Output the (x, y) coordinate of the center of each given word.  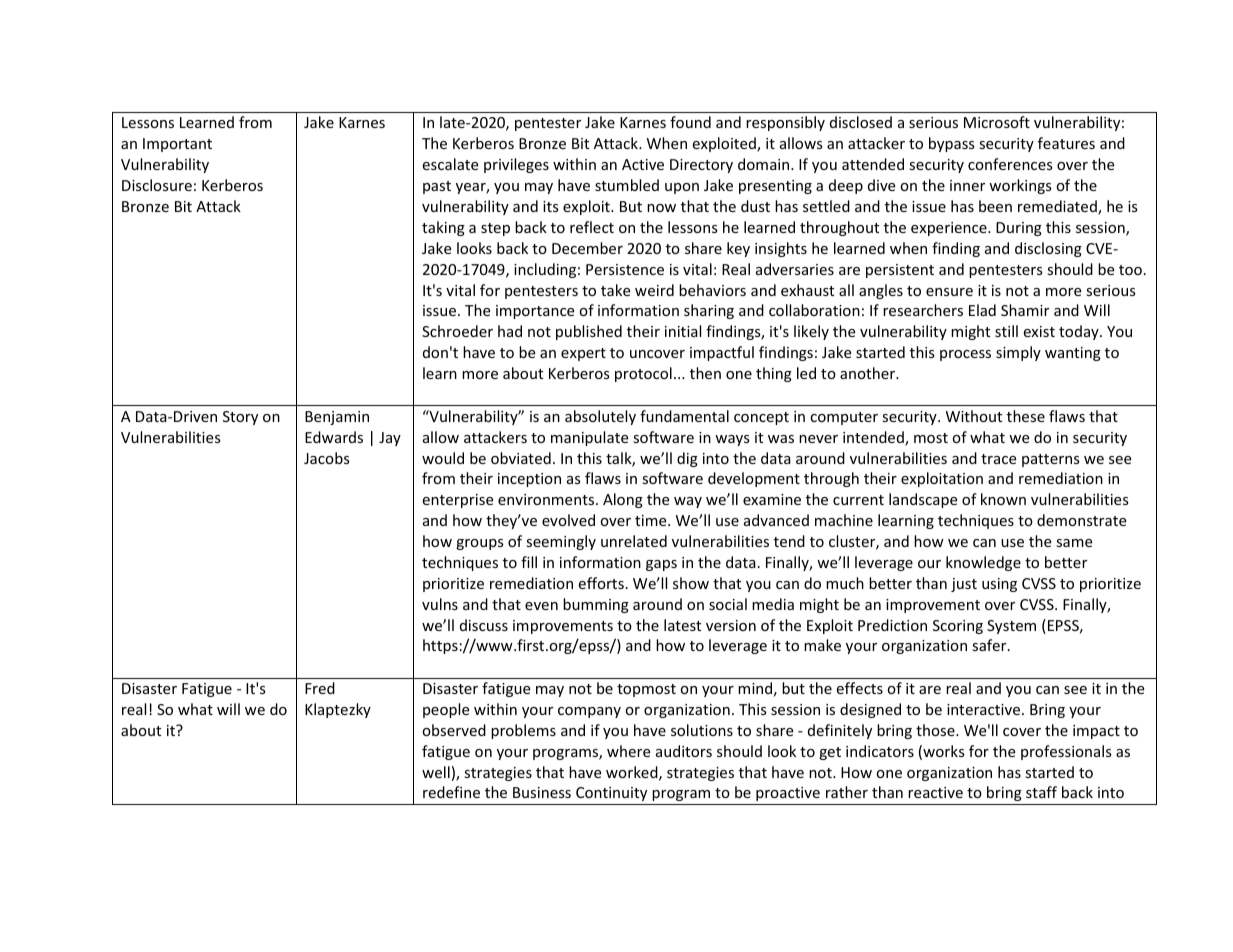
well (436, 772)
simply (1018, 353)
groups (480, 544)
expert (583, 354)
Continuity (611, 794)
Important (177, 145)
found (690, 122)
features (1066, 143)
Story (240, 418)
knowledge (983, 563)
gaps (661, 565)
